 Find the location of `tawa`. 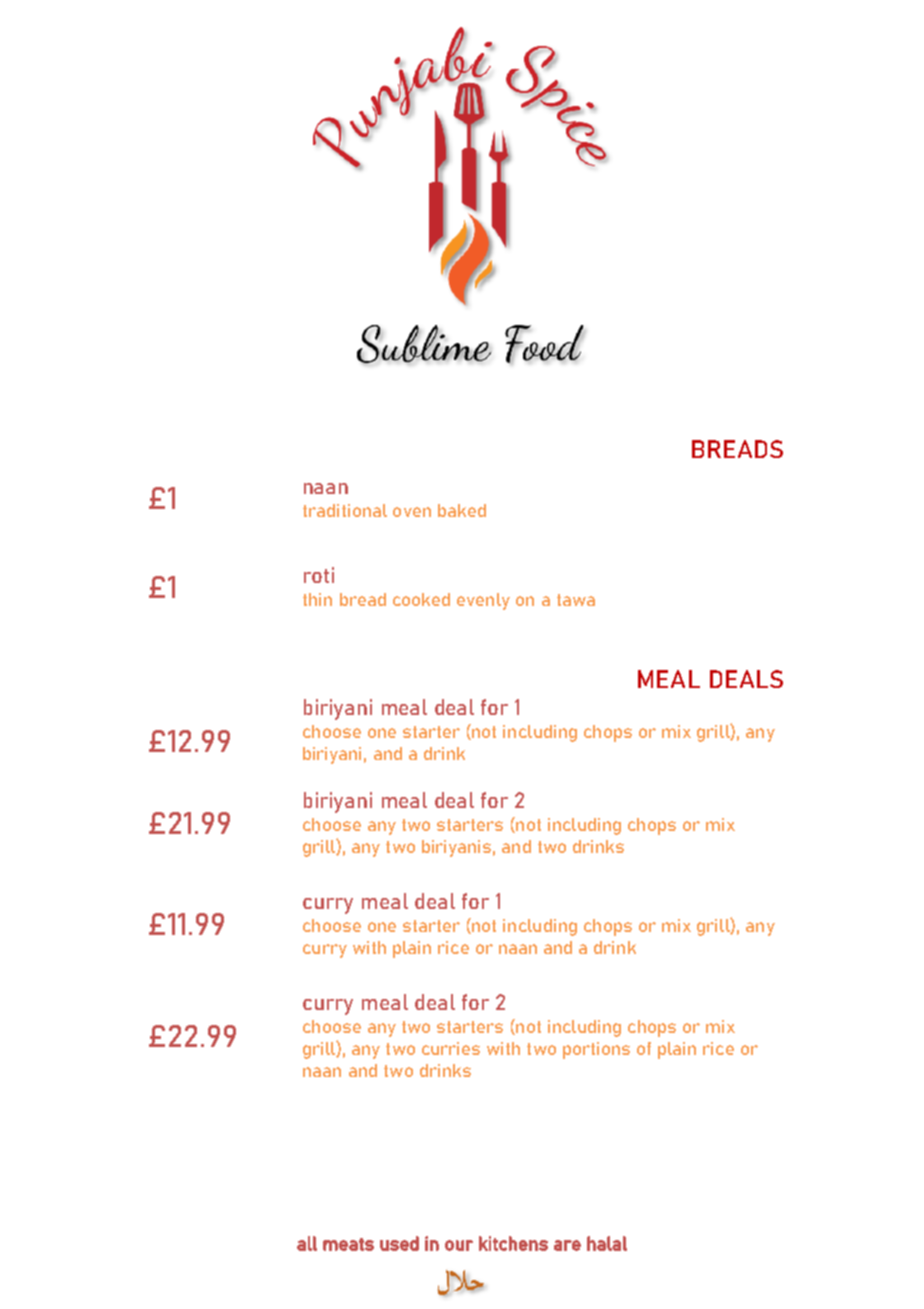

tawa is located at coordinates (576, 600).
